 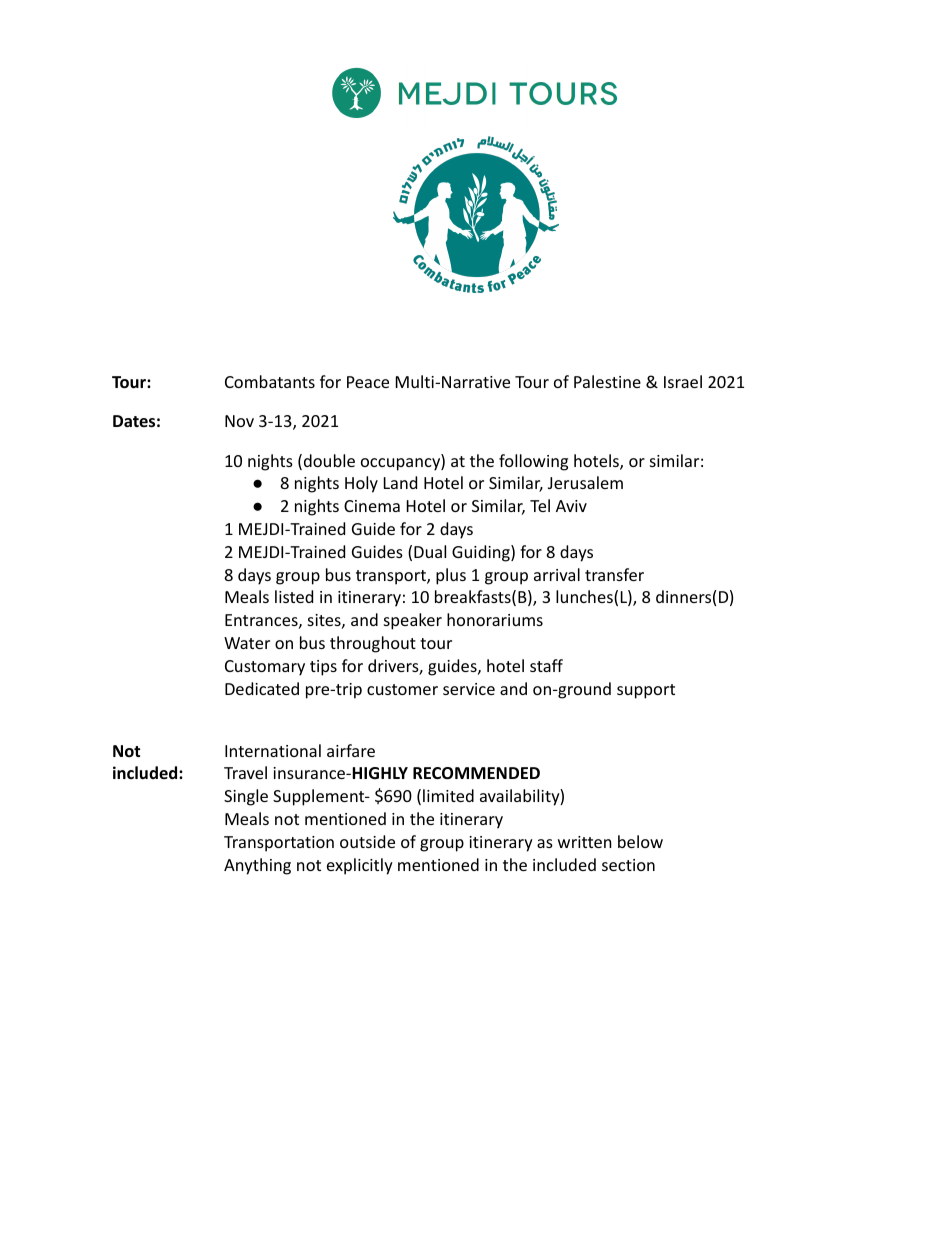 What do you see at coordinates (640, 841) in the document?
I see `below` at bounding box center [640, 841].
